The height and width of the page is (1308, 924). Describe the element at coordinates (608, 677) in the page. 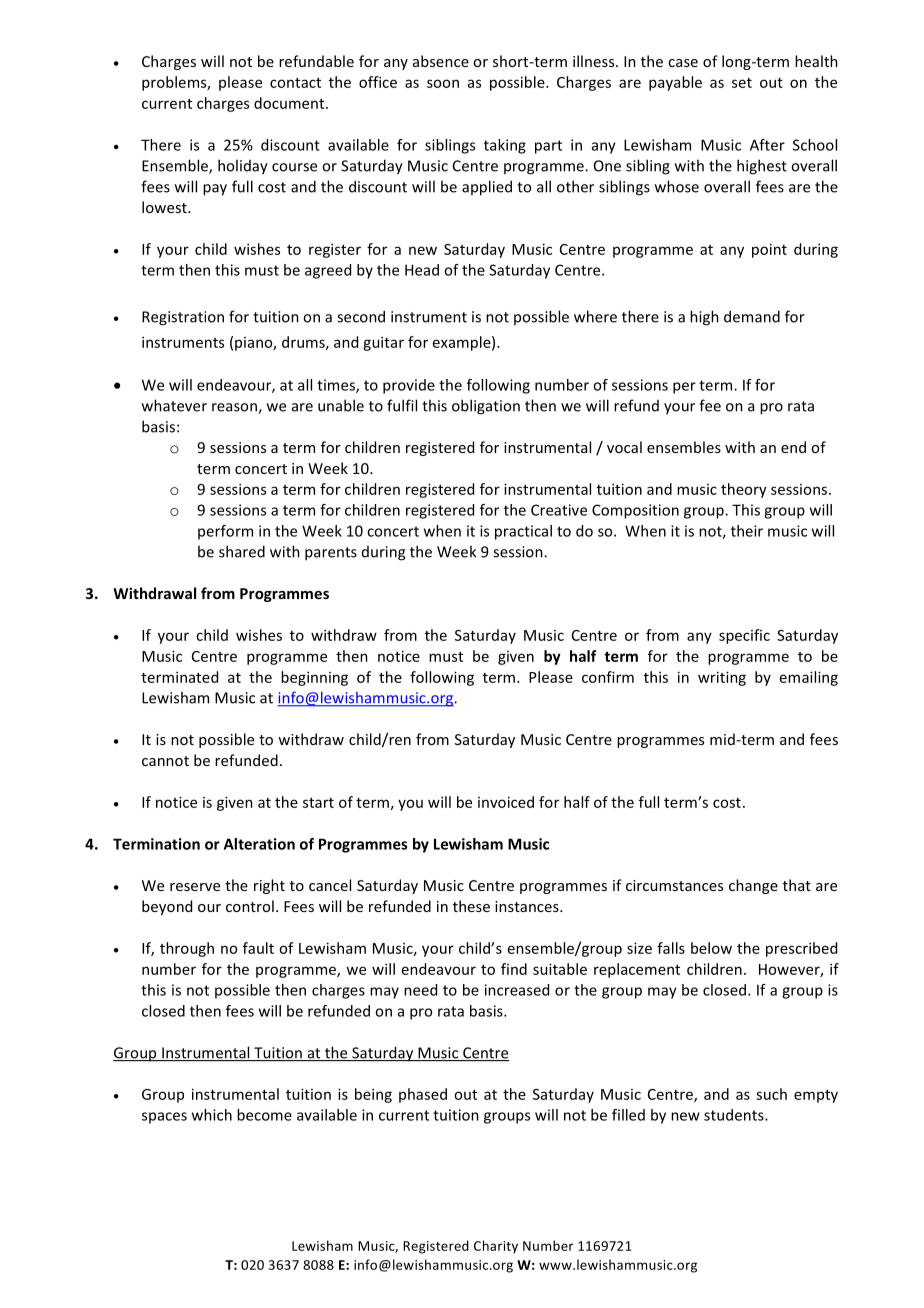

I see `confirm` at that location.
